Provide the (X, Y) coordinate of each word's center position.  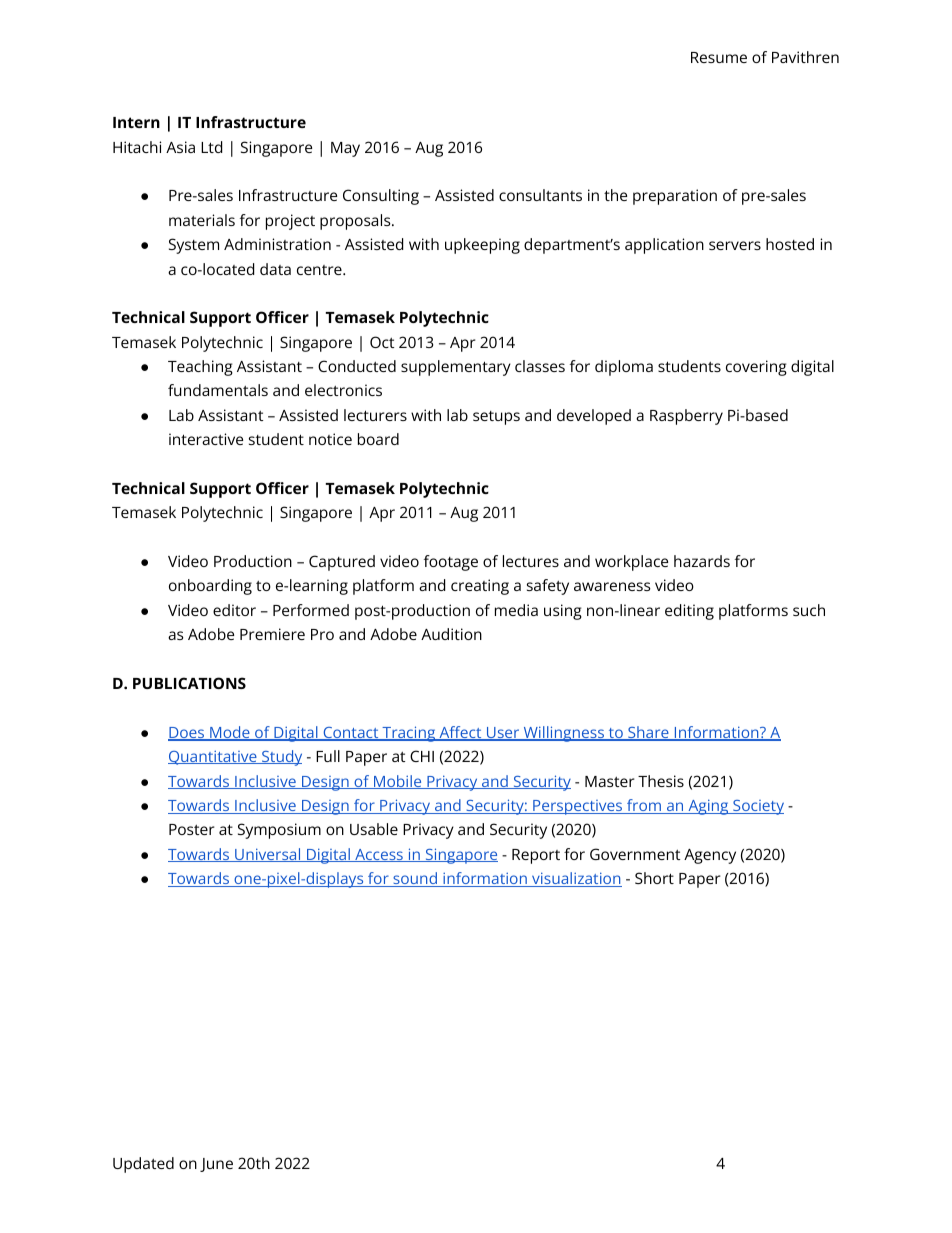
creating (480, 587)
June (216, 1165)
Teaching (200, 368)
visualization (576, 879)
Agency (710, 856)
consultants (540, 195)
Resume (719, 57)
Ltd (211, 147)
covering (756, 368)
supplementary (456, 368)
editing (689, 612)
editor (234, 610)
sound (415, 879)
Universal (268, 855)
